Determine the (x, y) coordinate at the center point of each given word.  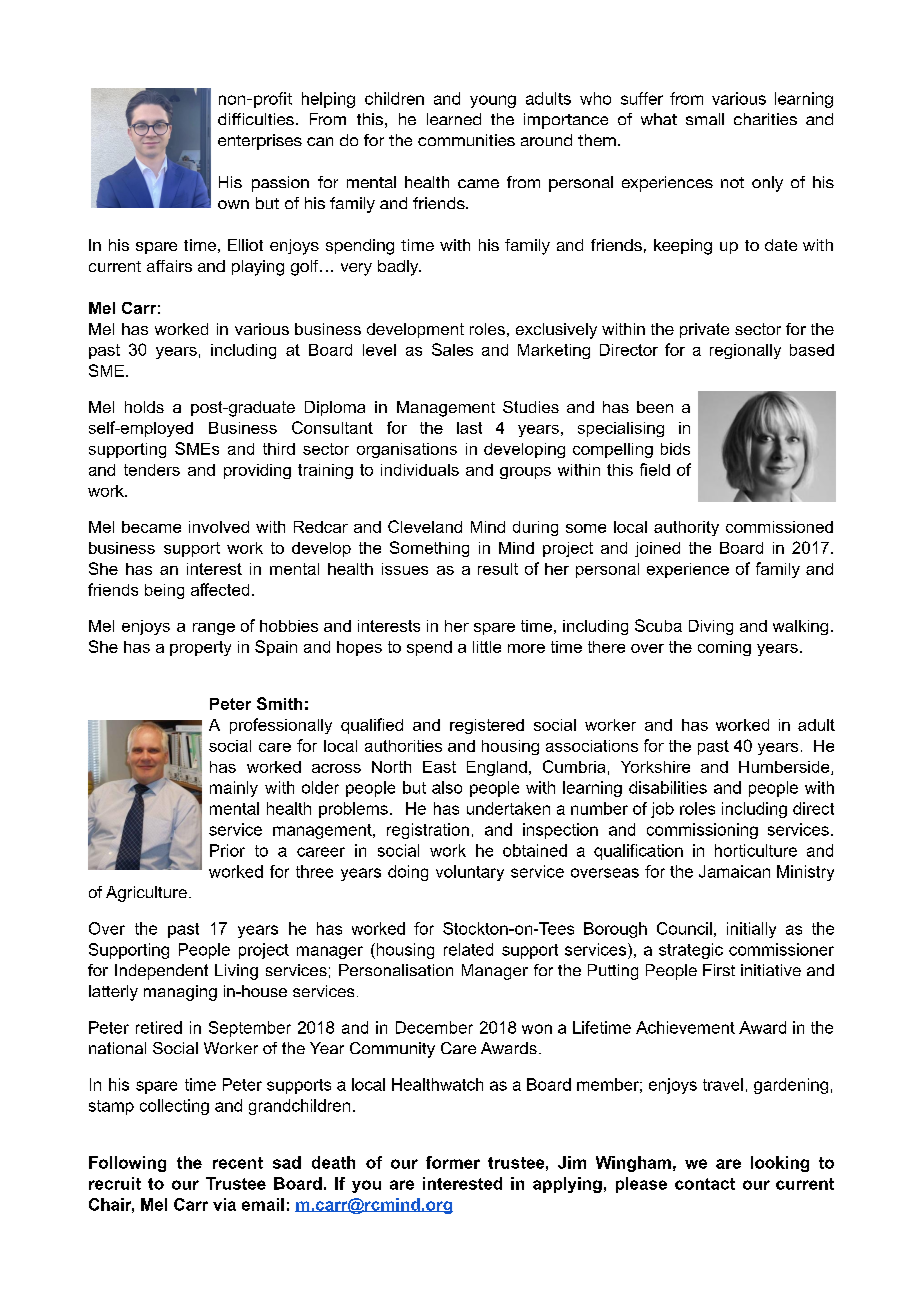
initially (751, 930)
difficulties (256, 119)
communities (466, 140)
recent (238, 1163)
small (705, 119)
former (453, 1162)
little (487, 647)
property (200, 648)
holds (144, 407)
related (468, 949)
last (469, 428)
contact (705, 1184)
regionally (745, 351)
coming (724, 648)
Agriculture (146, 894)
